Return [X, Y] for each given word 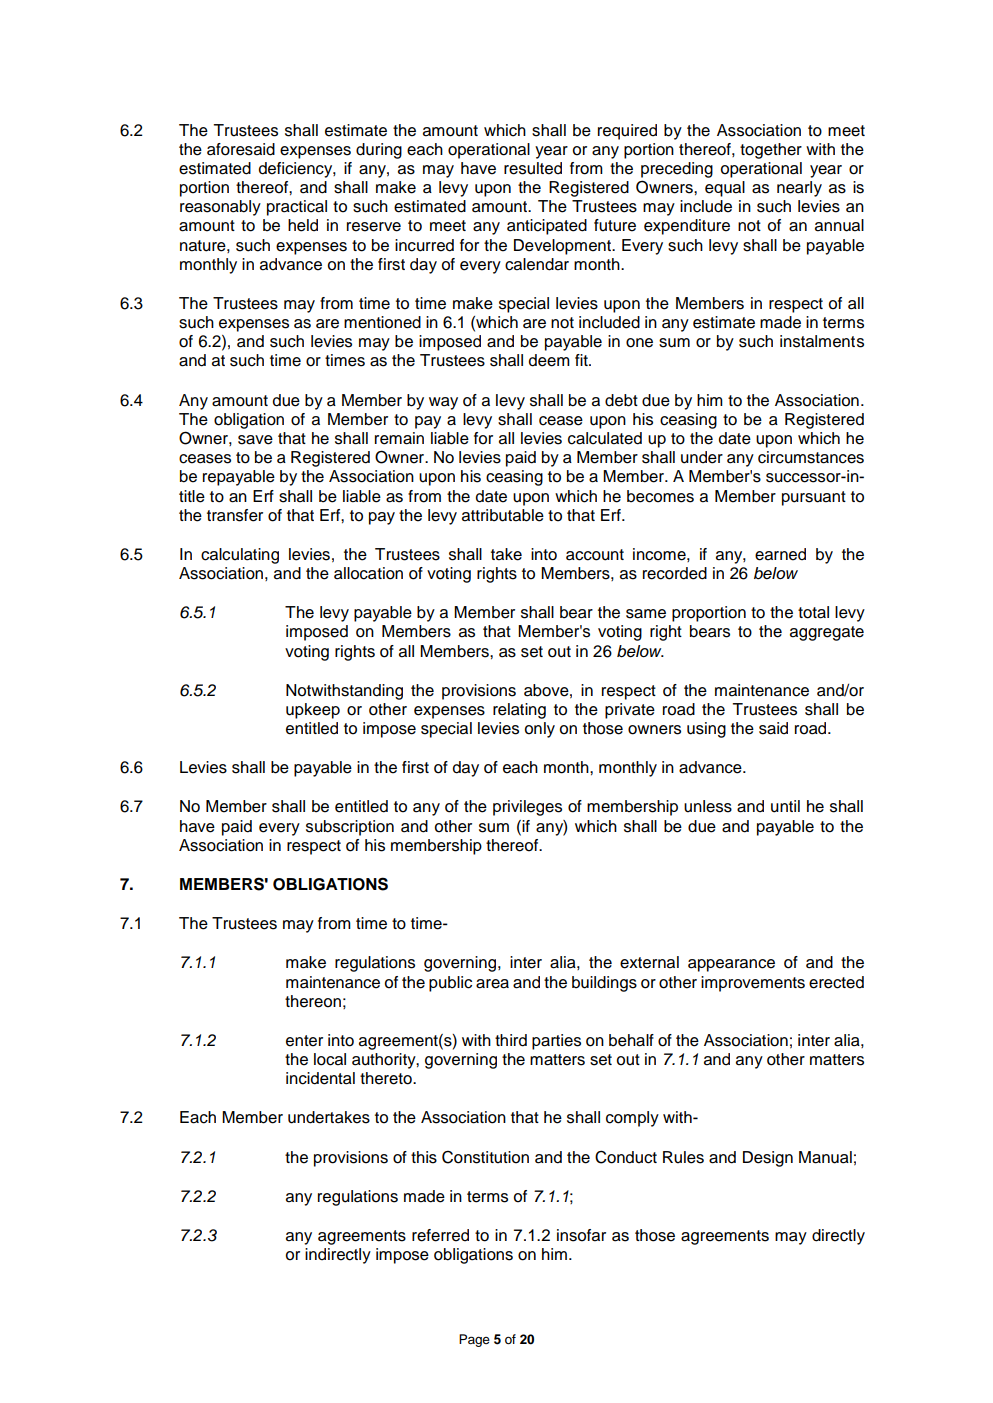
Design [768, 1159]
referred [440, 1235]
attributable [503, 515]
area [492, 984]
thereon [313, 1001]
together [771, 151]
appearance [731, 965]
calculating [240, 556]
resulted [533, 168]
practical [297, 208]
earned [780, 554]
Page [474, 1340]
